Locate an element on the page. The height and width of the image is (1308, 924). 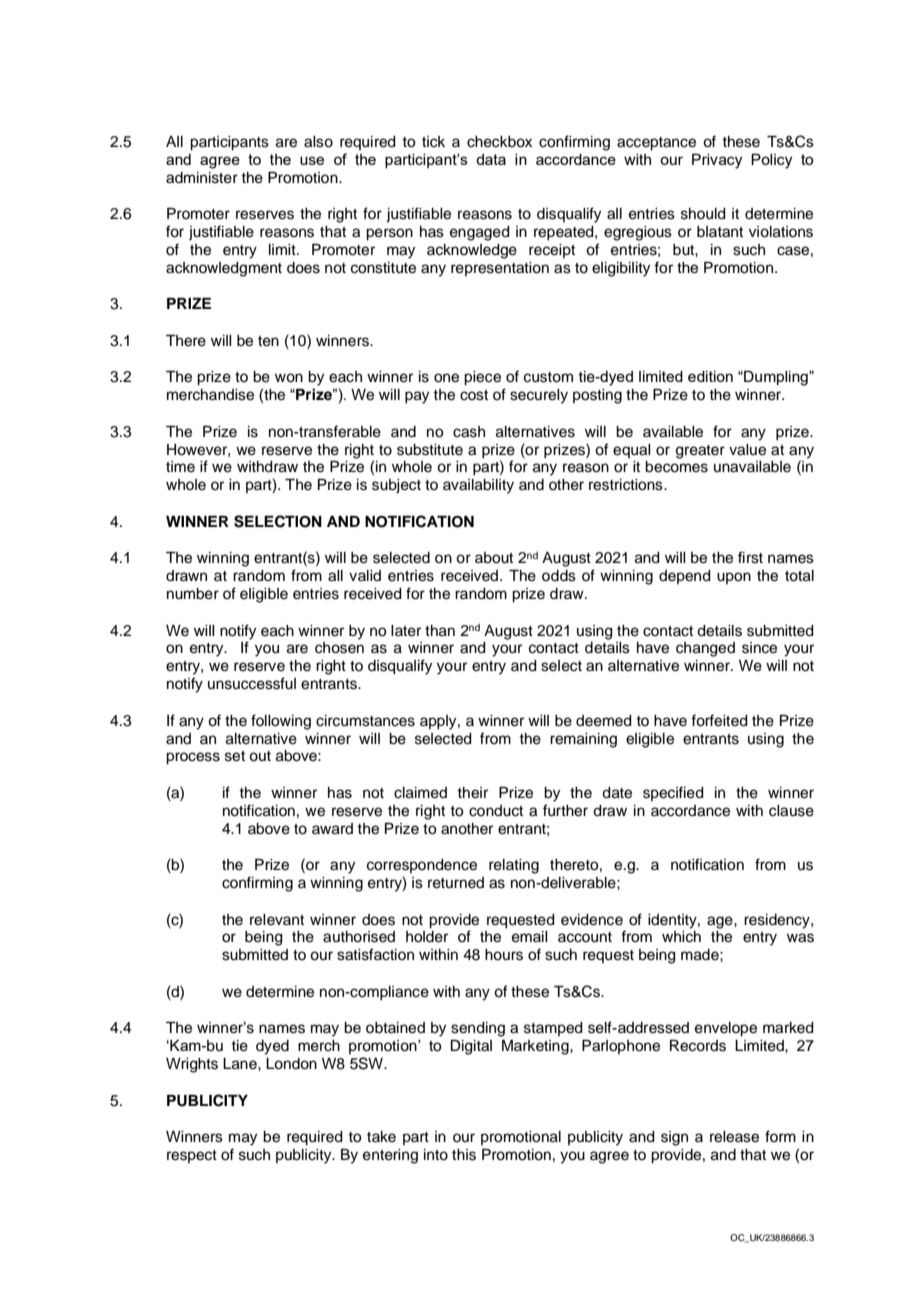
number is located at coordinates (193, 594).
